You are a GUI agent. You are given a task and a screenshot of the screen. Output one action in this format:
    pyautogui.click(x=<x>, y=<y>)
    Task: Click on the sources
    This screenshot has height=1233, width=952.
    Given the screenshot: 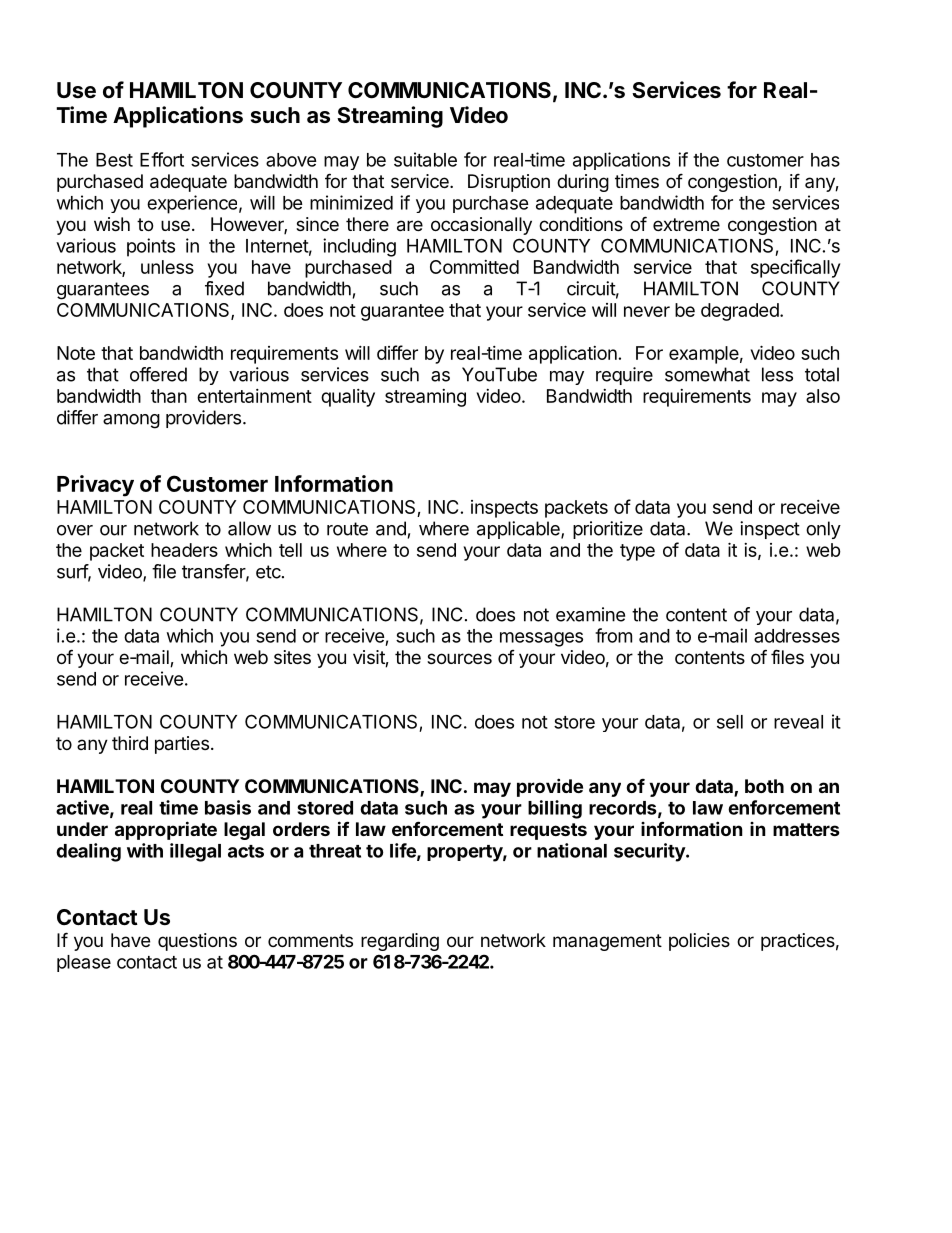 What is the action you would take?
    pyautogui.click(x=459, y=658)
